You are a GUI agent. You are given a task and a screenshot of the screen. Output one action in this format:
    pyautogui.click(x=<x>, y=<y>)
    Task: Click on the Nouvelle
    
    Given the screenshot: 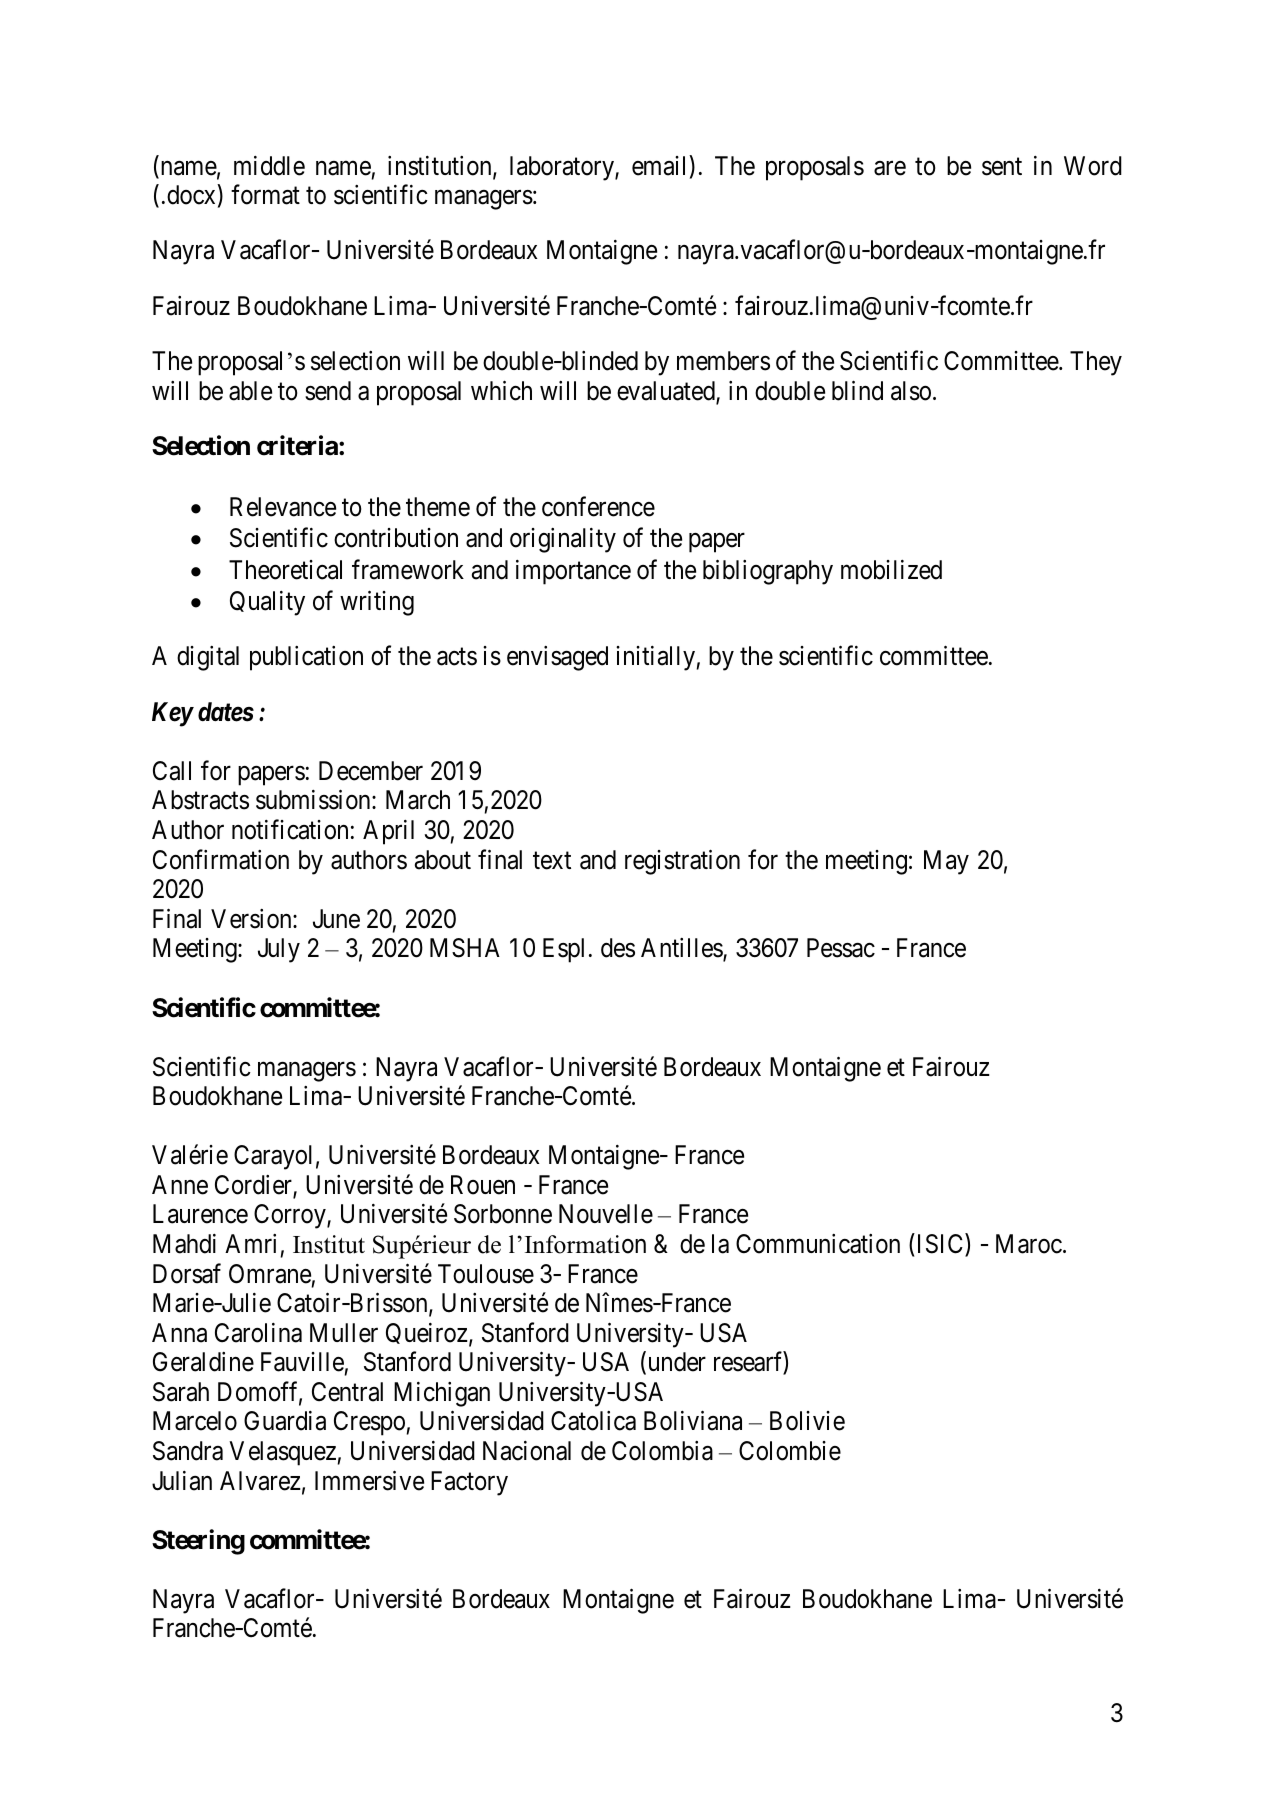 What is the action you would take?
    pyautogui.click(x=606, y=1214)
